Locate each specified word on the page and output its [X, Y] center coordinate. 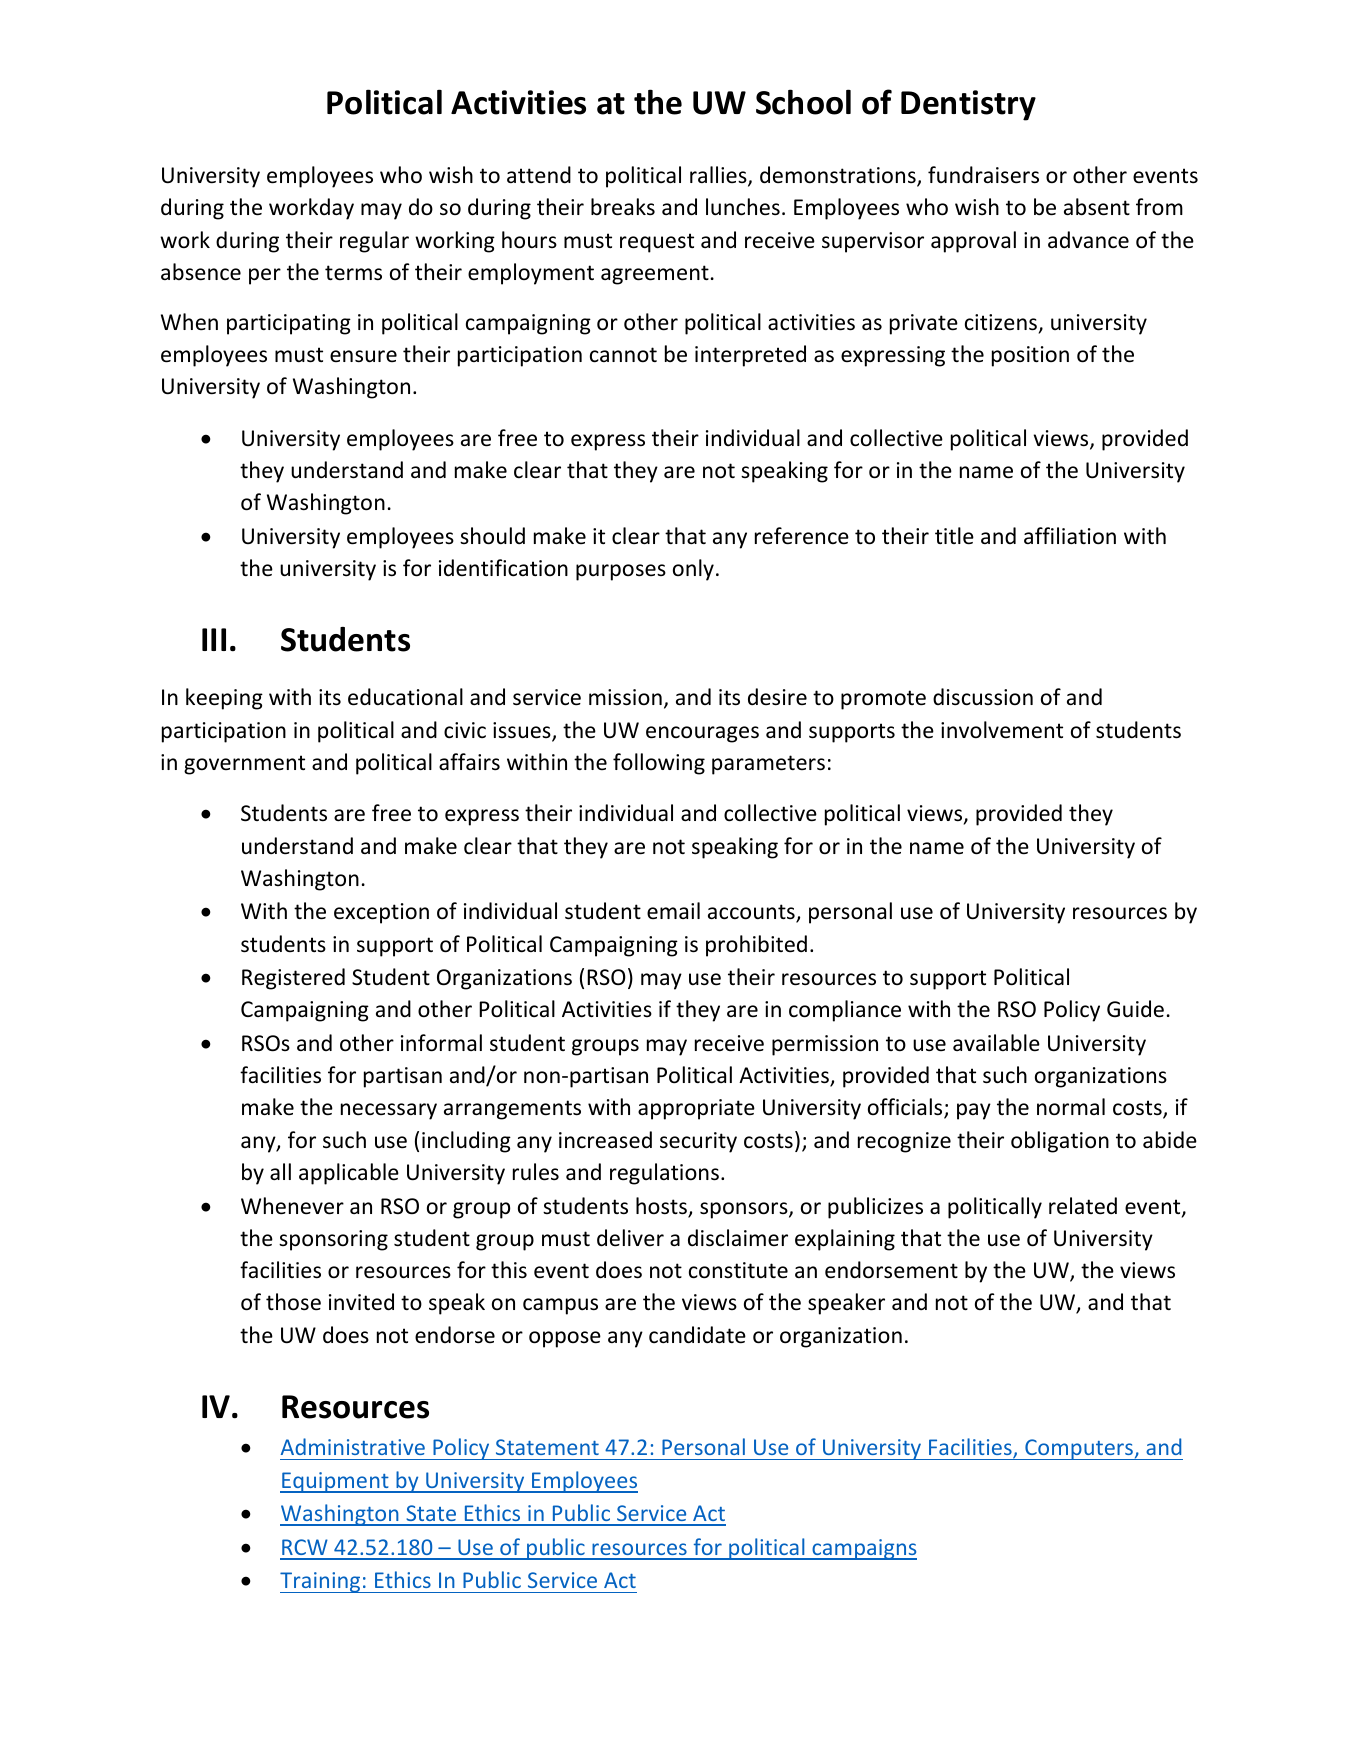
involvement [1002, 730]
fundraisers [983, 175]
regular [374, 242]
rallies [719, 176]
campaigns [863, 1549]
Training [321, 1582]
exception [381, 913]
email [673, 910]
